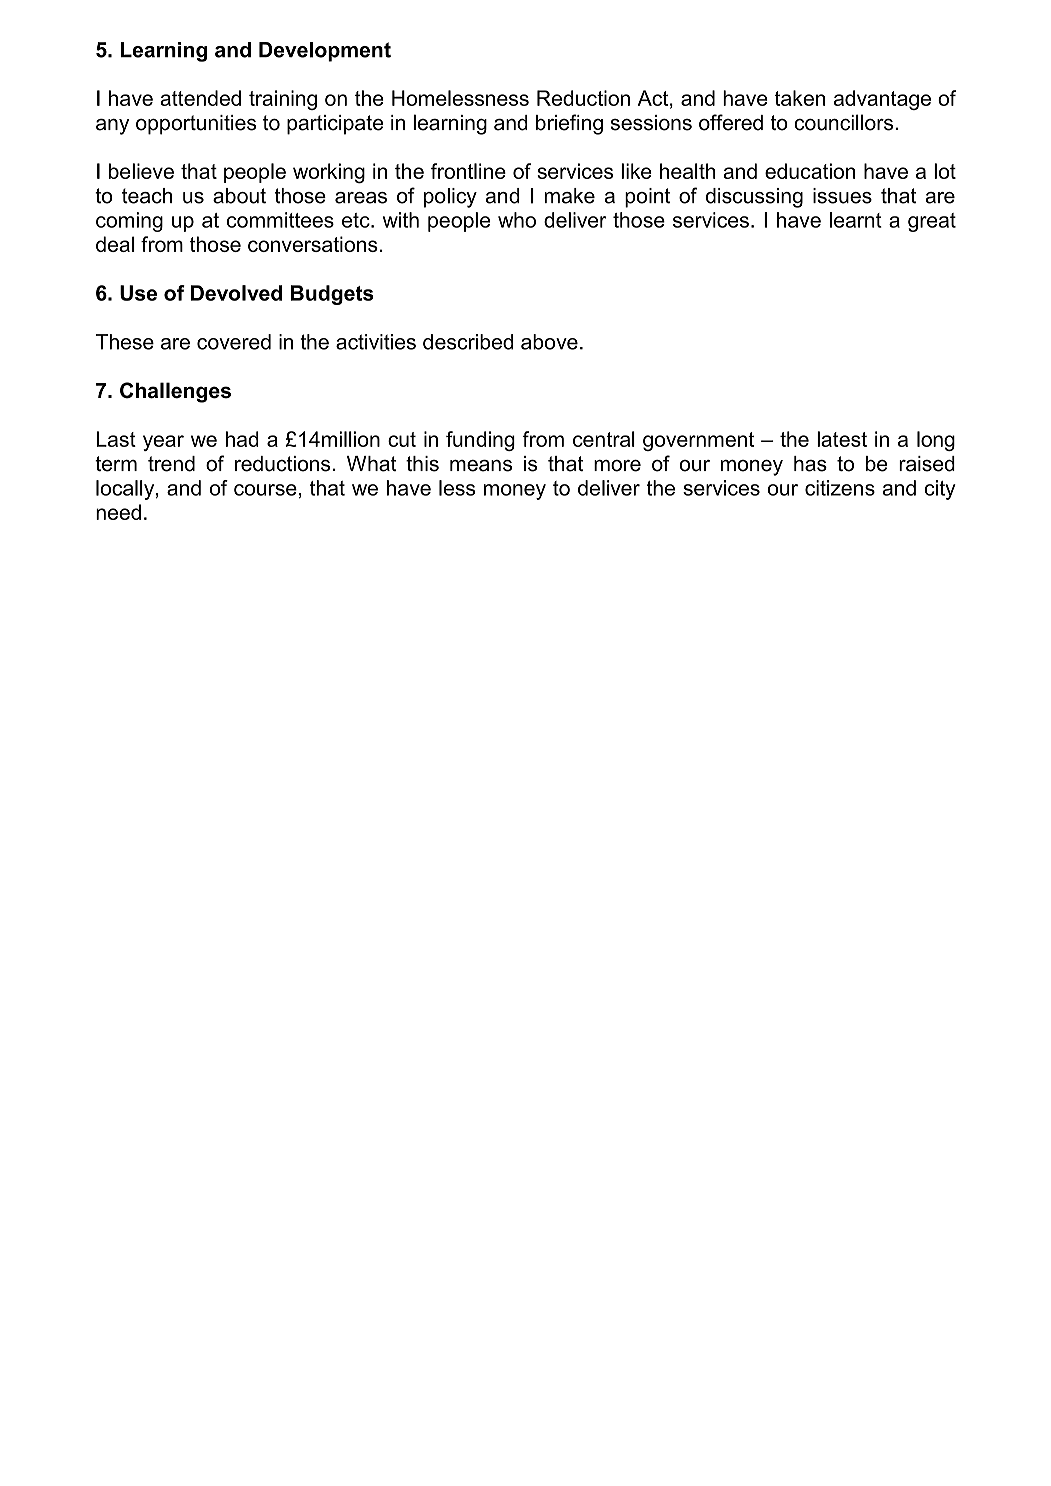  What do you see at coordinates (517, 220) in the screenshot?
I see `who` at bounding box center [517, 220].
